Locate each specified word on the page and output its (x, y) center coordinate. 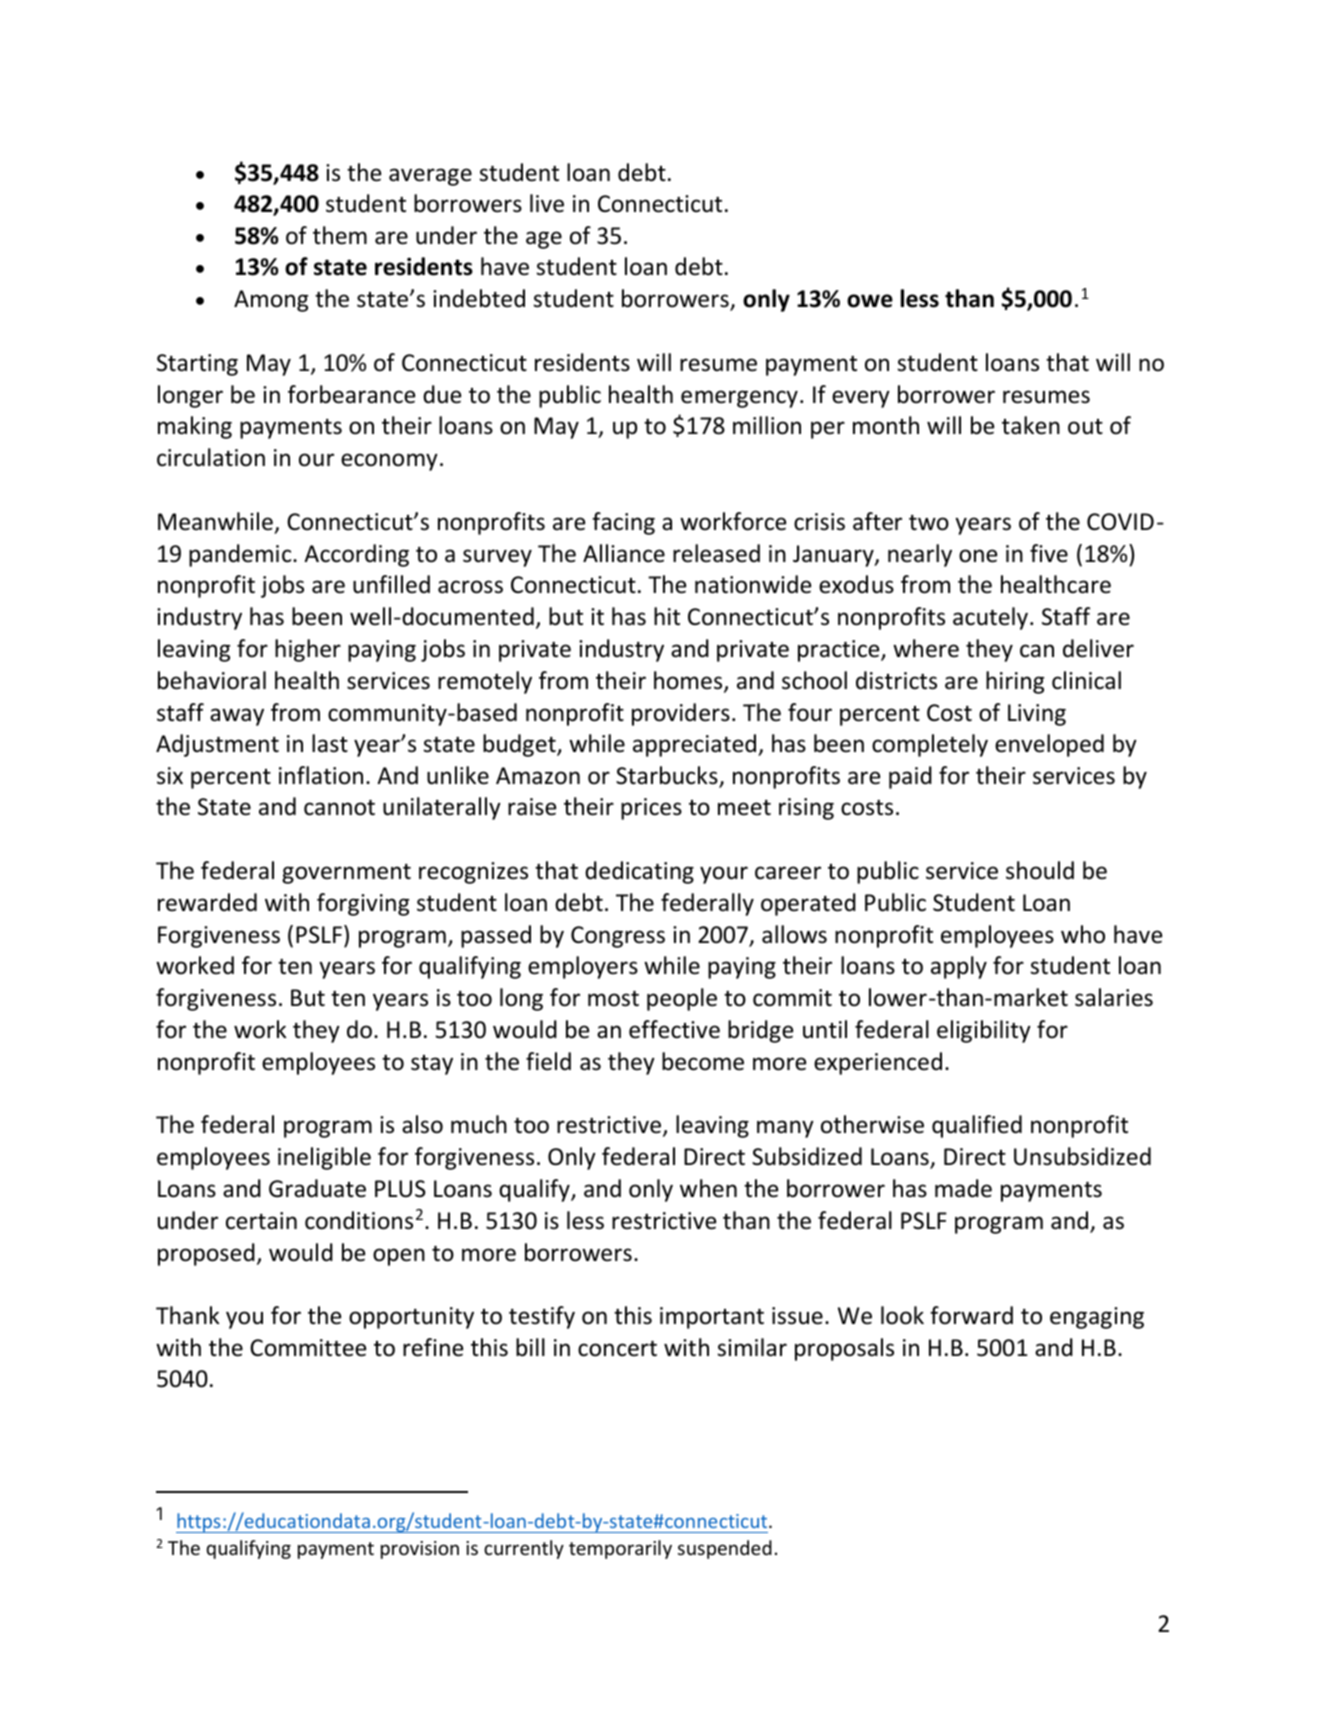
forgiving (363, 904)
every (861, 399)
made (963, 1188)
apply (959, 967)
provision (420, 1550)
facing (623, 523)
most (613, 998)
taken (1031, 425)
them (340, 235)
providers (681, 714)
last (330, 743)
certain (261, 1221)
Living (1037, 715)
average (430, 177)
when (708, 1188)
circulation (211, 457)
